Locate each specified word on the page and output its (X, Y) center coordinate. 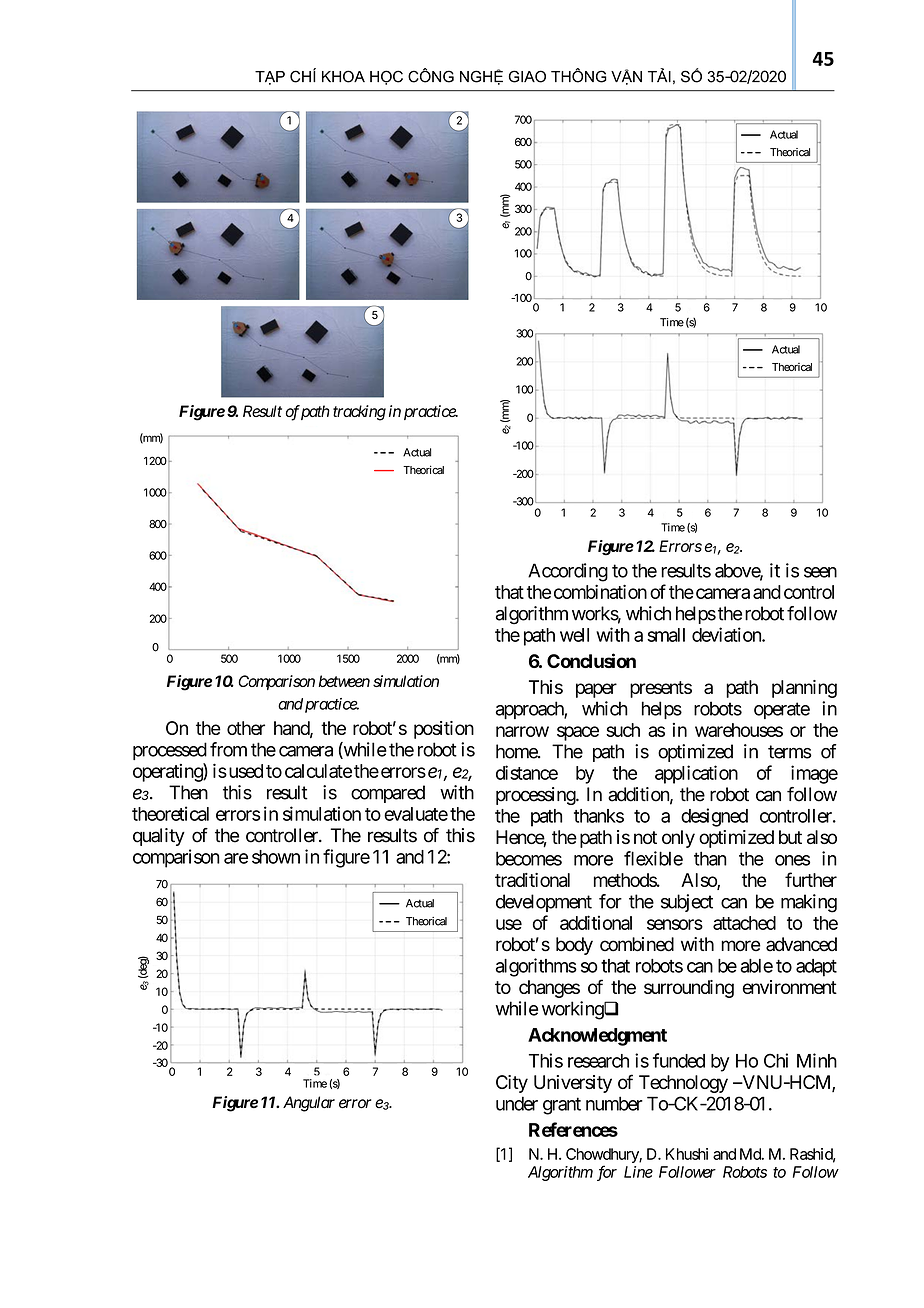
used (244, 771)
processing (536, 796)
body (574, 946)
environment (790, 987)
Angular (309, 1104)
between (344, 681)
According (568, 572)
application (696, 774)
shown (276, 857)
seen (820, 572)
